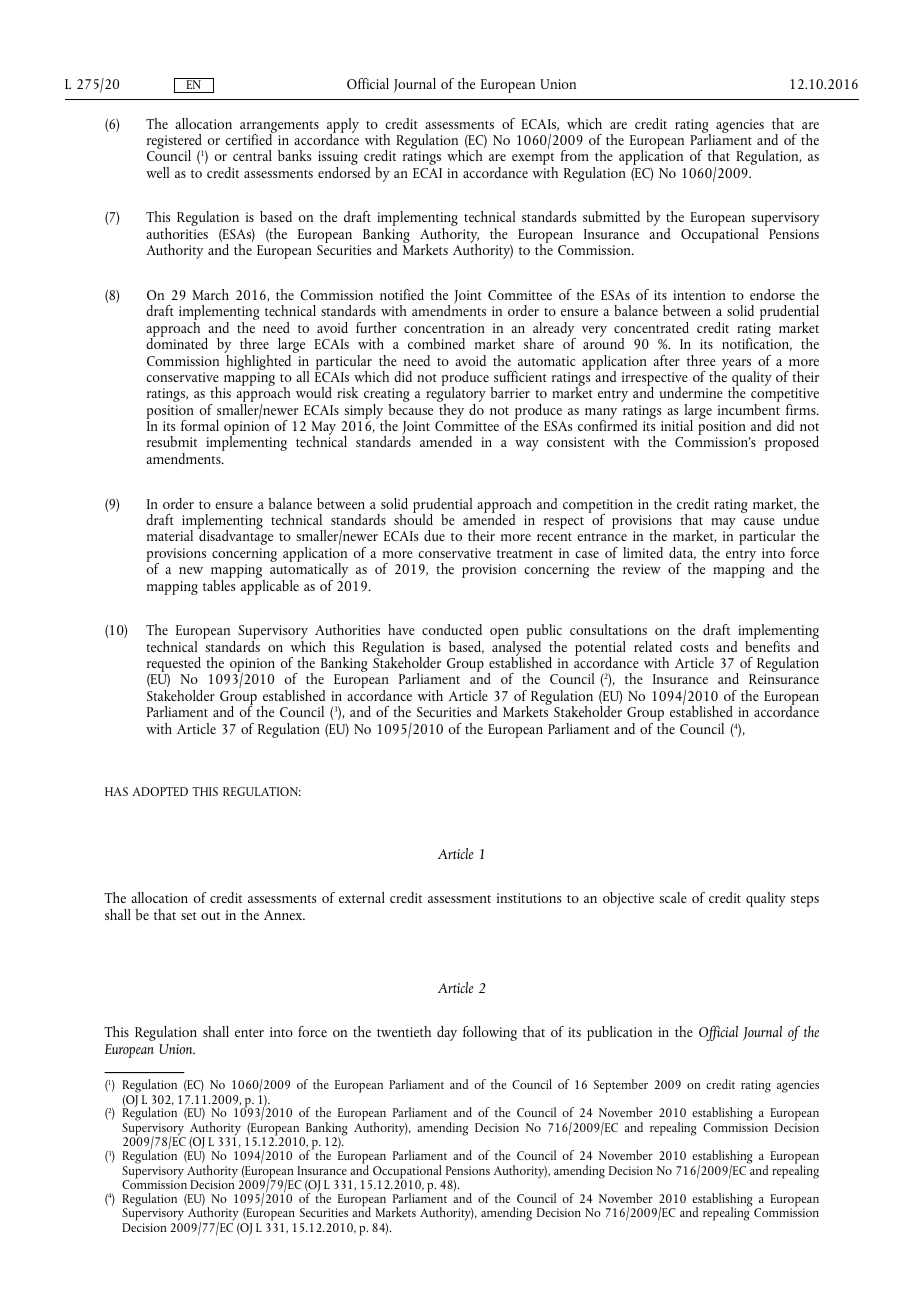 The width and height of the screenshot is (924, 1308). I want to click on analysed, so click(516, 648).
